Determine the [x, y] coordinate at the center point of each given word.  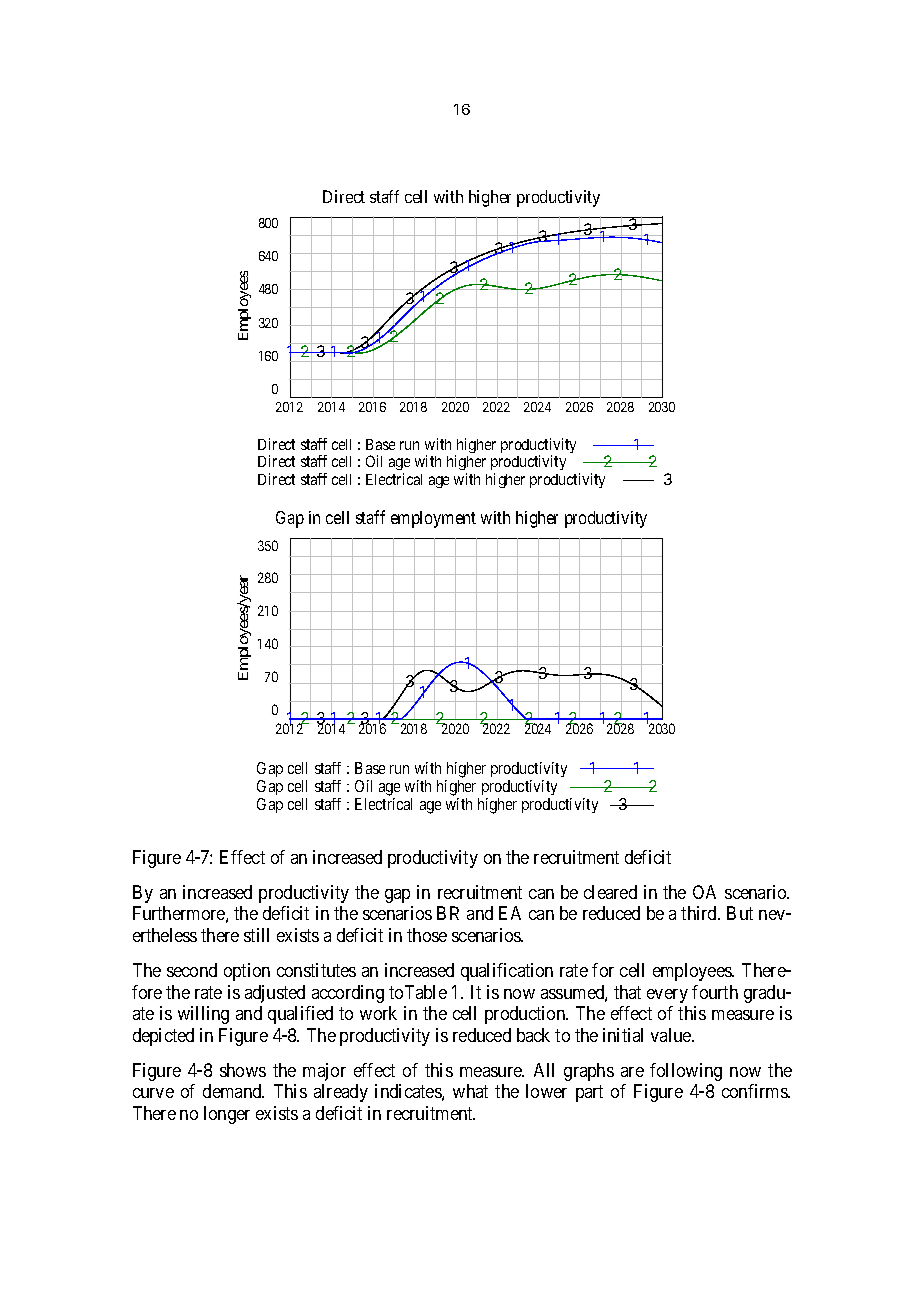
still [256, 935]
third [700, 913]
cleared [610, 892]
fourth [715, 992]
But [740, 913]
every [667, 996]
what [470, 1091]
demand [233, 1091]
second [192, 970]
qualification [507, 972]
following [686, 1072]
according [348, 994]
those [427, 935]
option [247, 972]
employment [433, 519]
